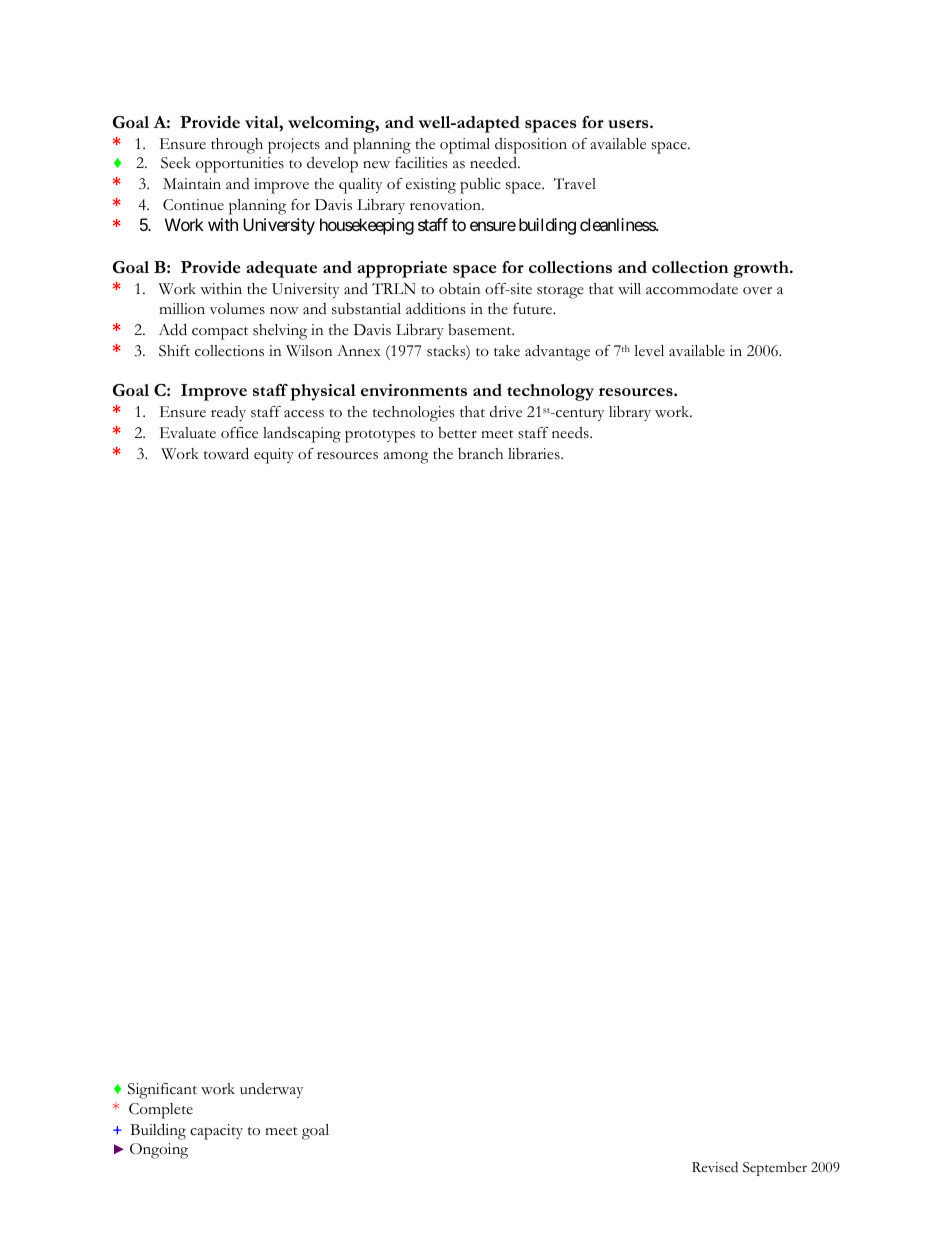 This page has width=952, height=1233. I want to click on branch, so click(480, 454).
